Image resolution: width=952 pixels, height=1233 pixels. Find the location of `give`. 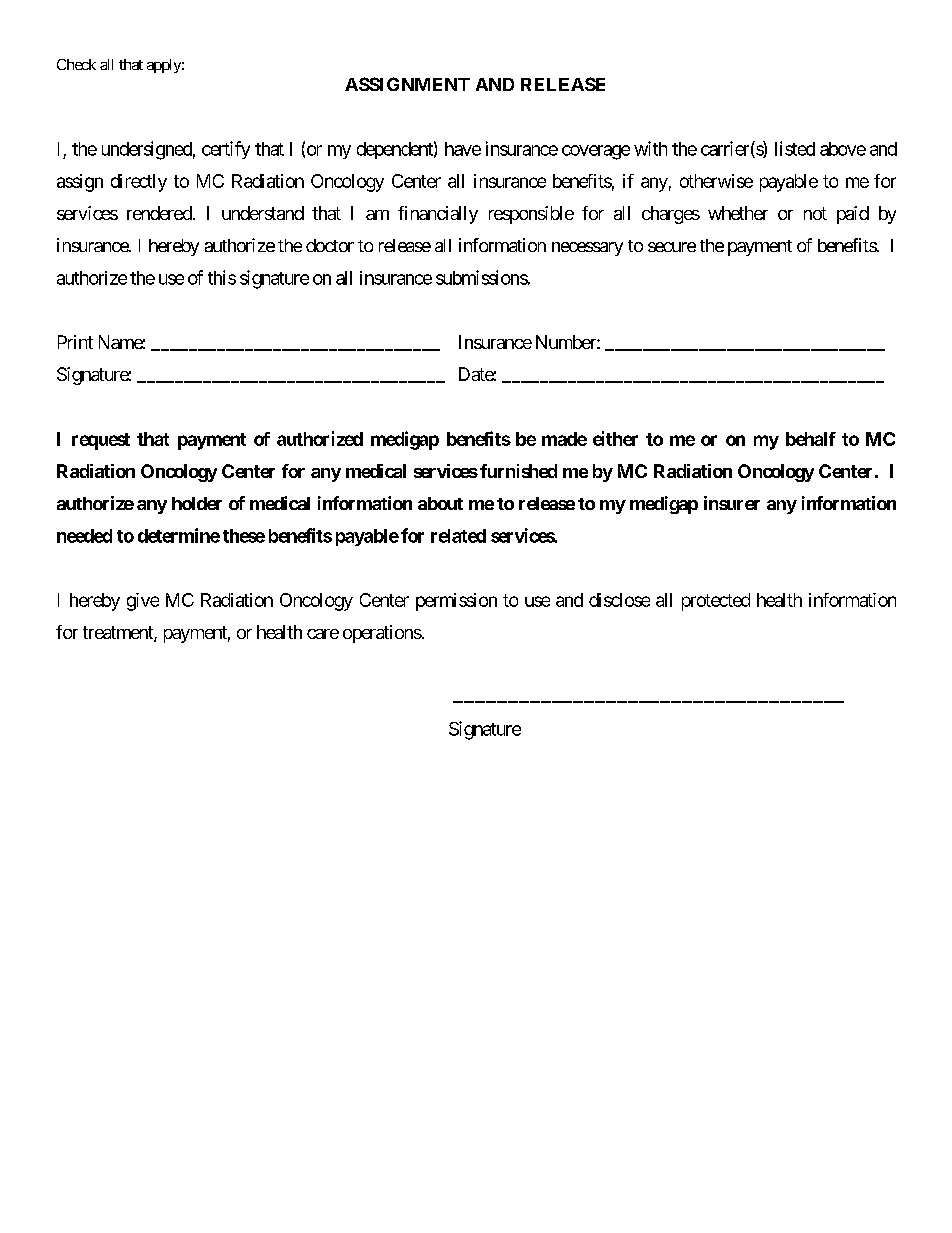

give is located at coordinates (143, 602).
